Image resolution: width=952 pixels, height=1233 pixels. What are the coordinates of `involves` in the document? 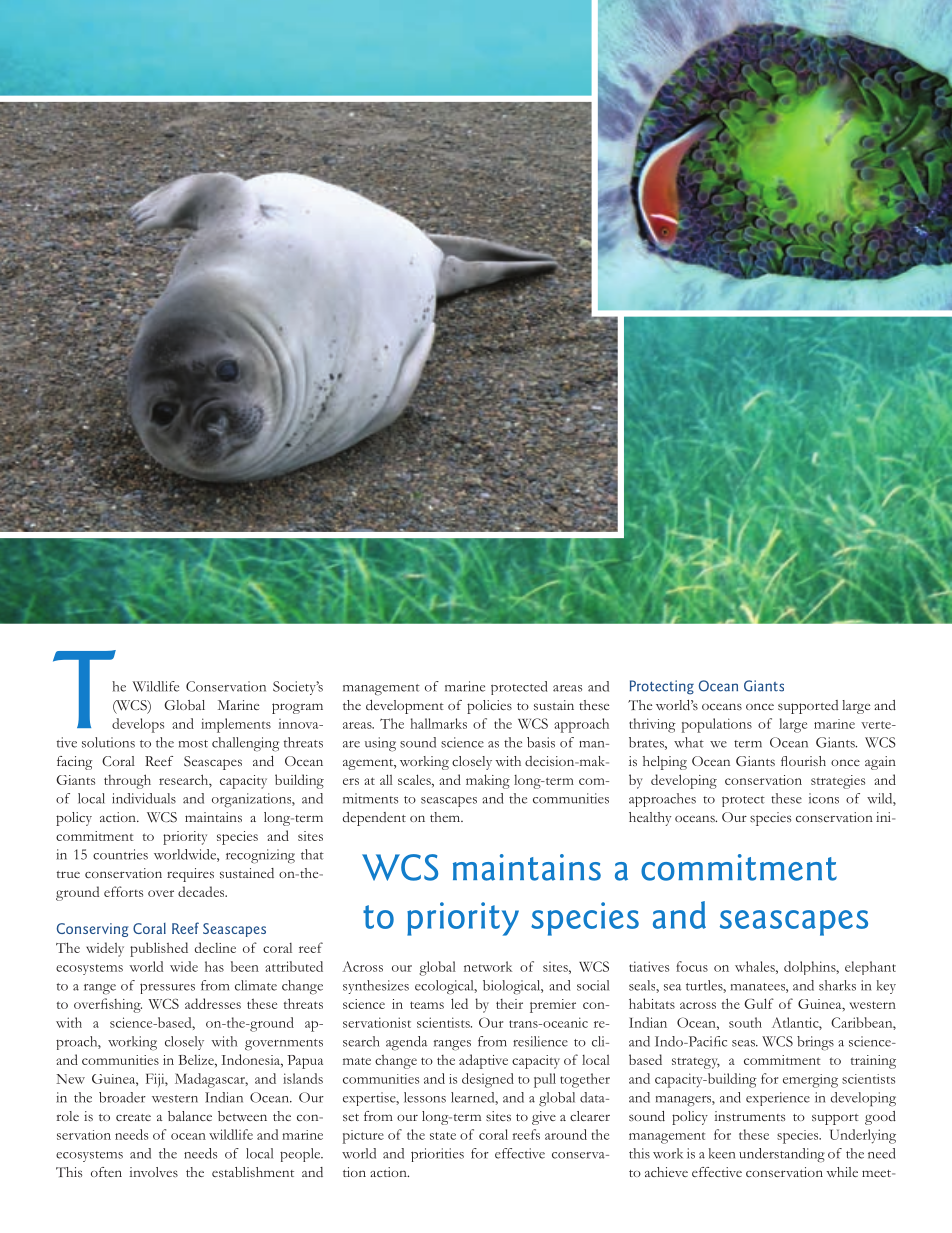 It's located at (153, 1172).
